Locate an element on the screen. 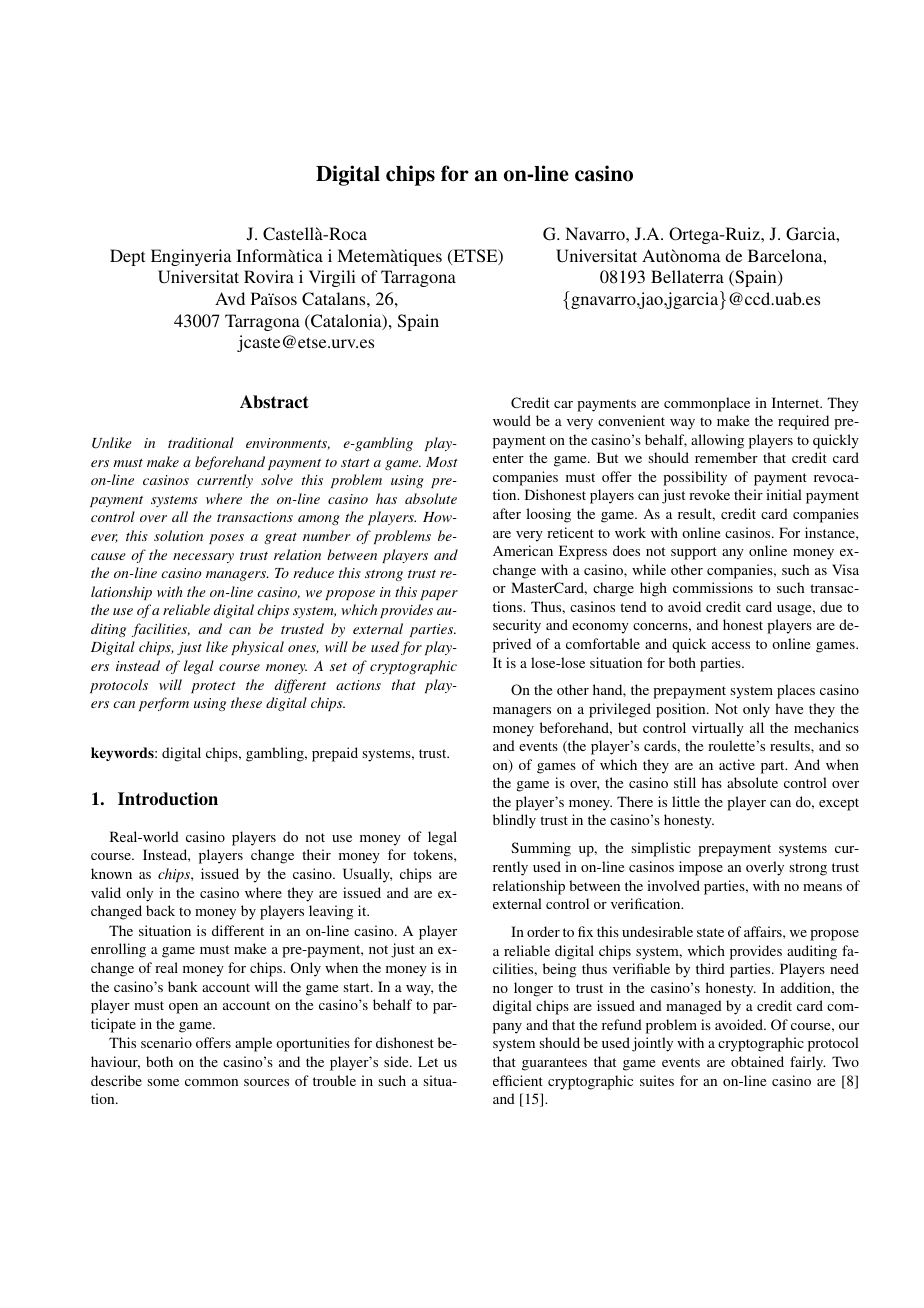 The image size is (924, 1308). Internet is located at coordinates (797, 402).
